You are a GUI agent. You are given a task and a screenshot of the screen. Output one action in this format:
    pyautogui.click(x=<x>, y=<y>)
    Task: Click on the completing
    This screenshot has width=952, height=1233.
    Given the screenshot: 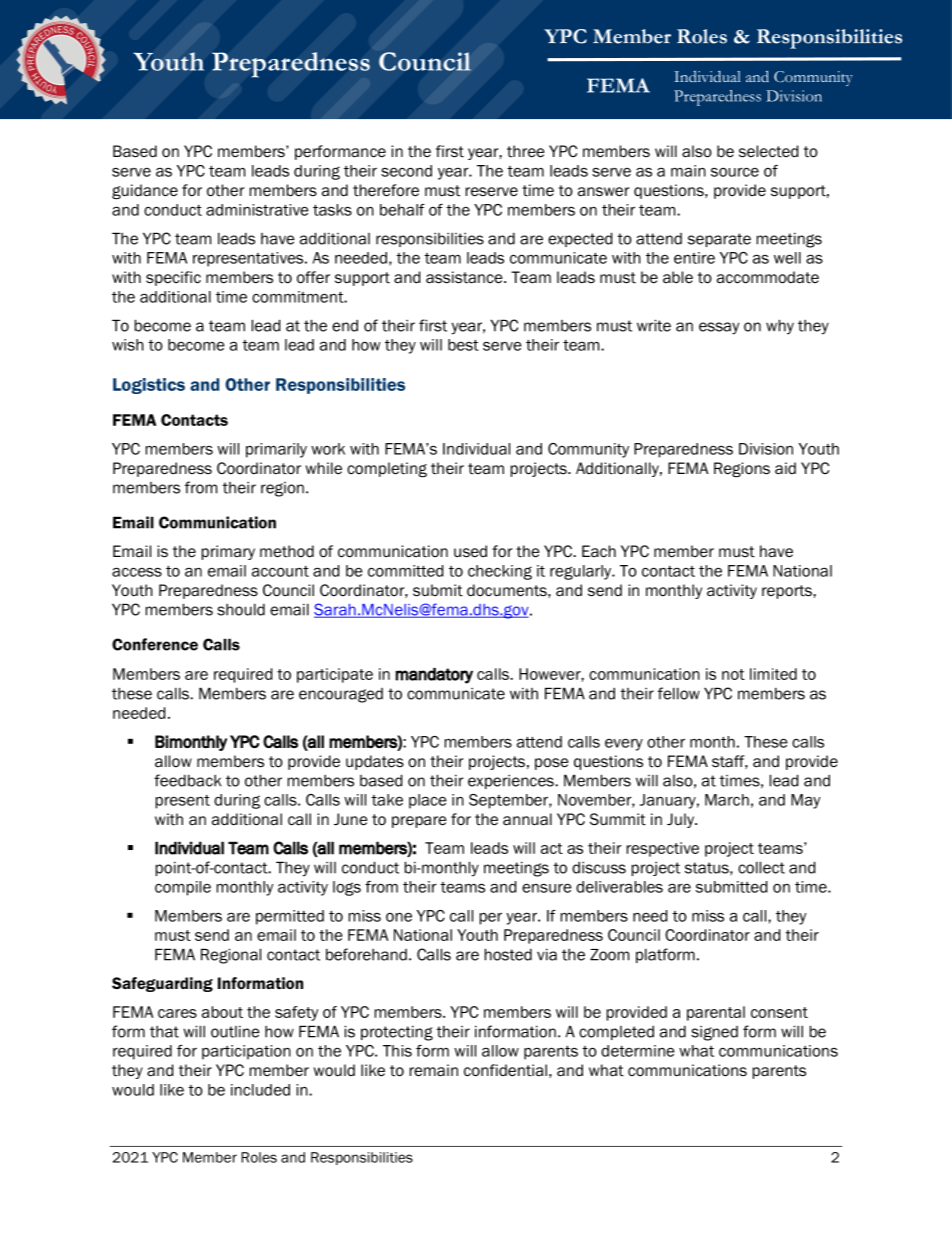 What is the action you would take?
    pyautogui.click(x=387, y=470)
